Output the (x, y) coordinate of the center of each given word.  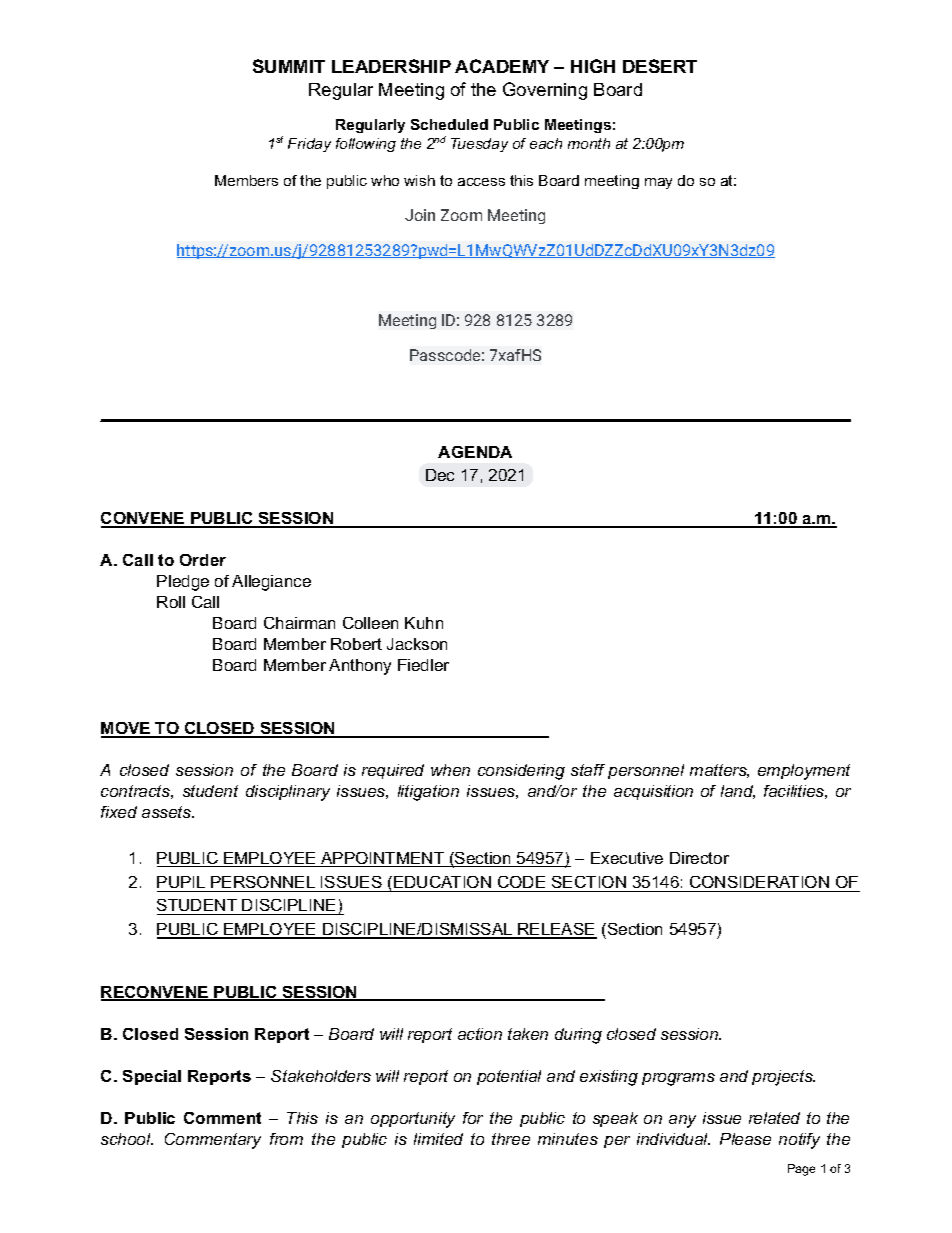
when (450, 770)
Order (203, 560)
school (127, 1139)
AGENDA (475, 452)
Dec (440, 475)
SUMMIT (289, 66)
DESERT (660, 66)
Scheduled (449, 124)
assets (168, 812)
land (738, 792)
